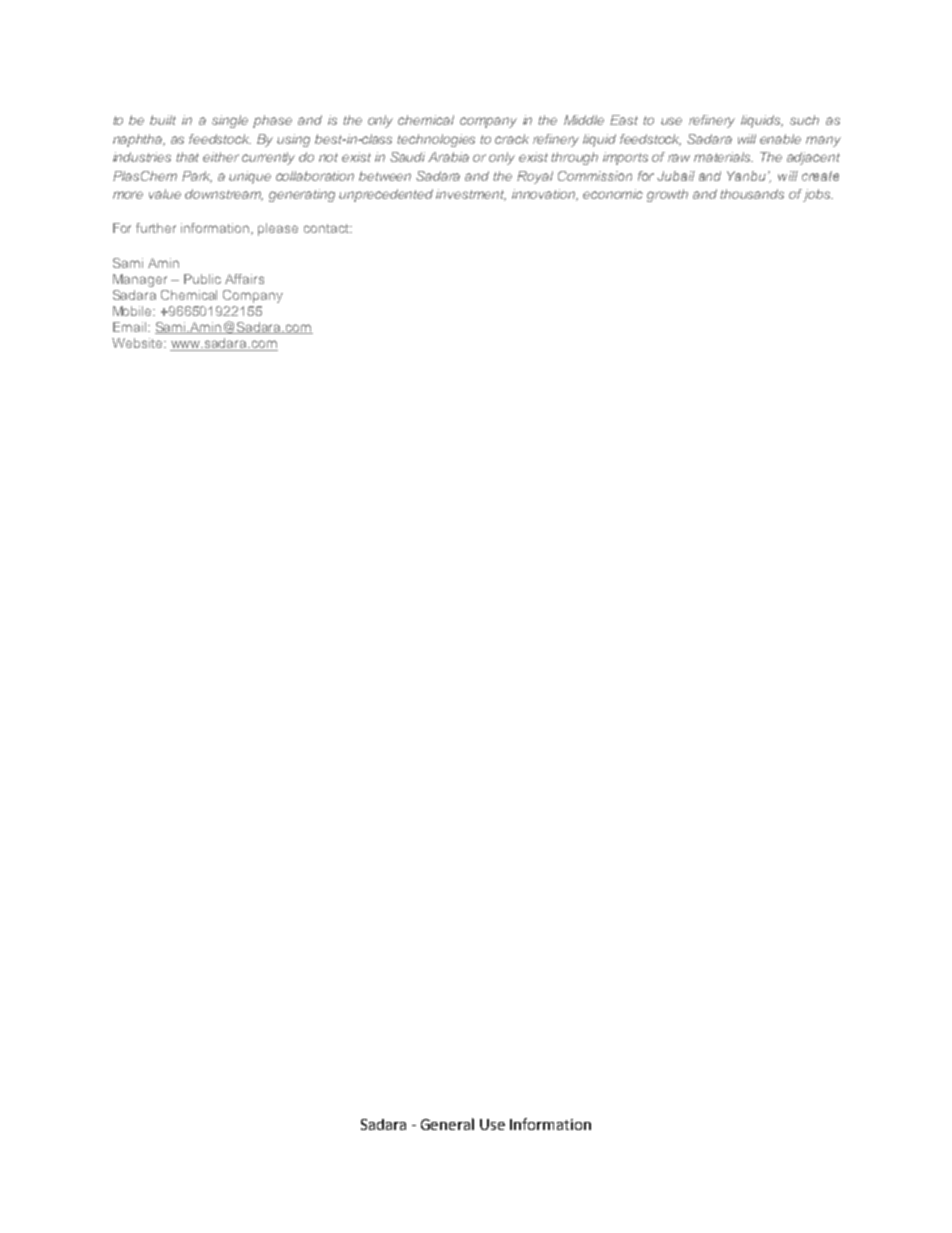  Describe the element at coordinates (134, 311) in the image. I see `Mobile` at that location.
